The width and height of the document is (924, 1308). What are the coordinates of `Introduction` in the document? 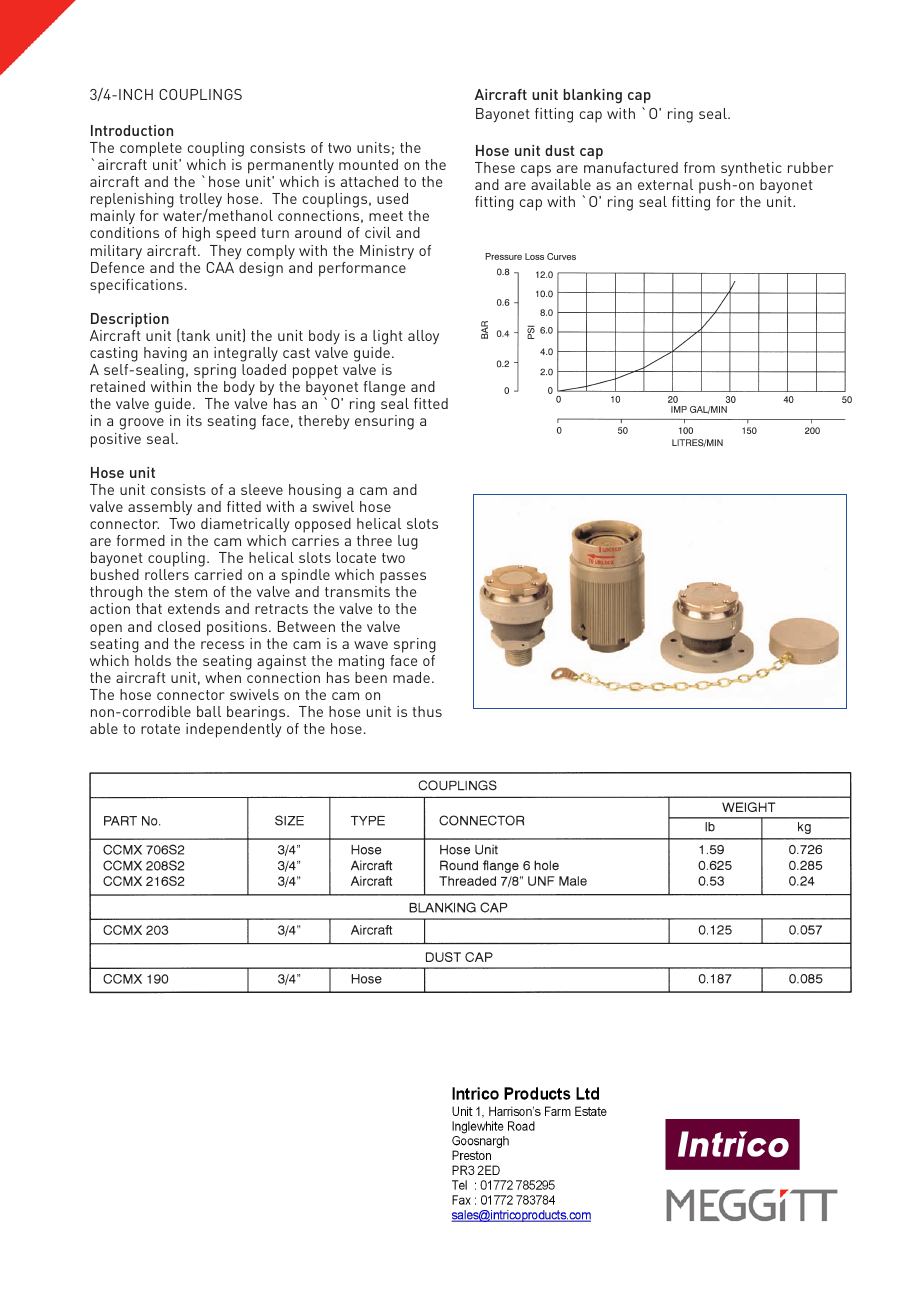 It's located at (132, 130).
